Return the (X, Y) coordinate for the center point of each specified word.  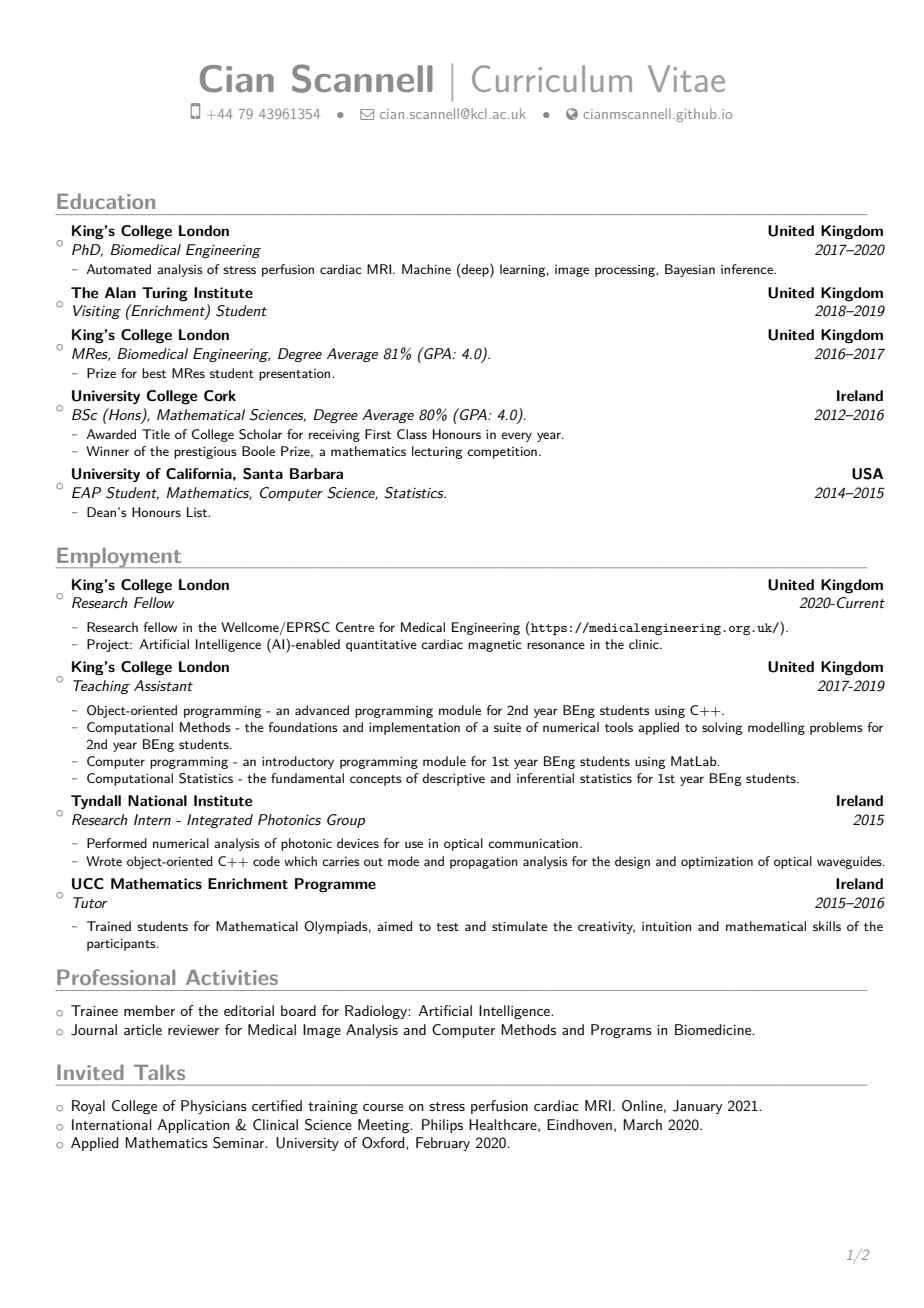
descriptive (453, 779)
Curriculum (552, 78)
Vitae (686, 78)
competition (502, 453)
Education (106, 201)
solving (722, 728)
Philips (442, 1126)
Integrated (220, 821)
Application (193, 1126)
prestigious (205, 453)
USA (867, 474)
